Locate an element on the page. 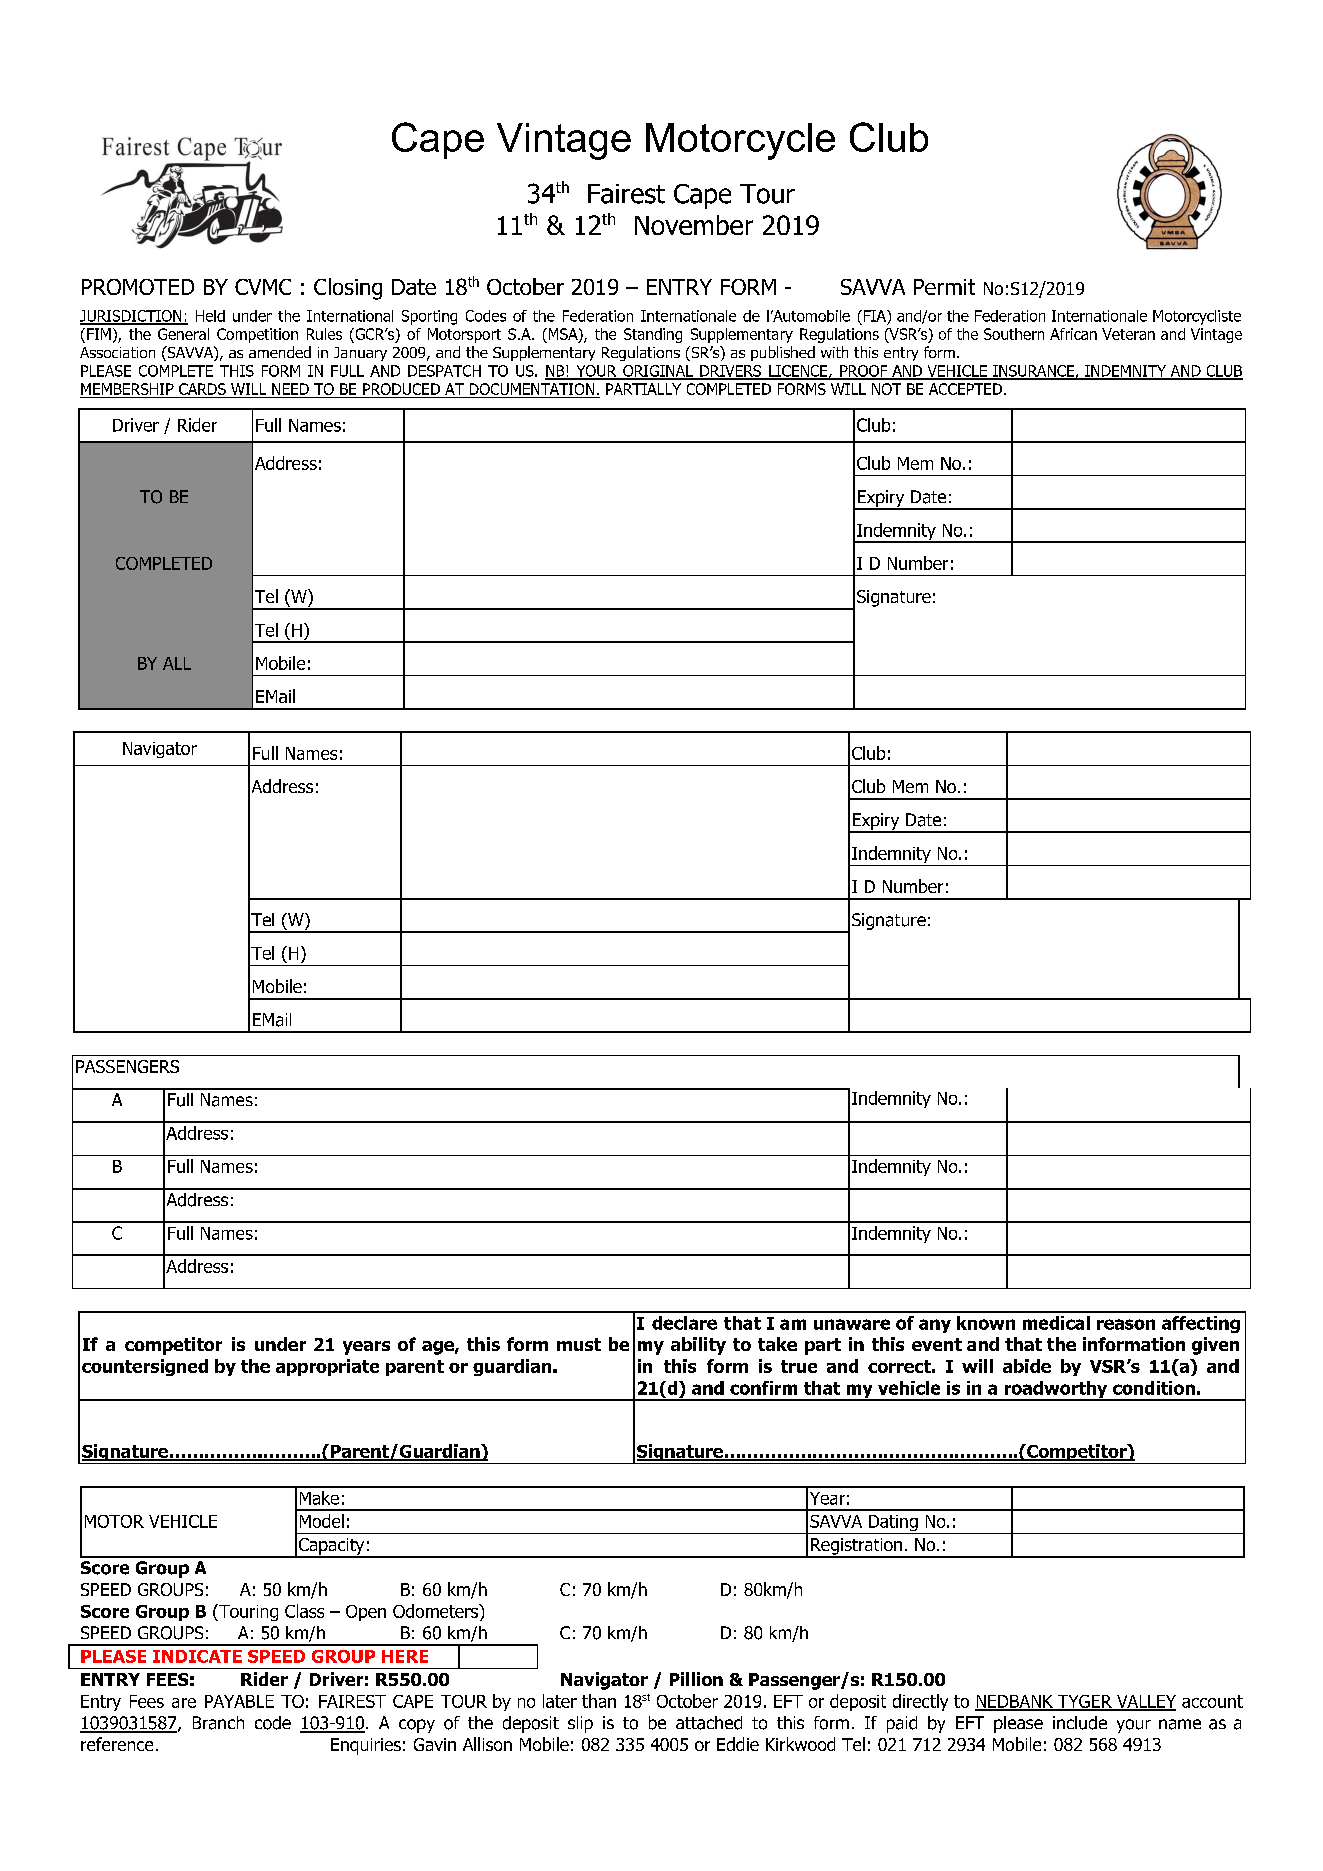  appropriate is located at coordinates (327, 1367).
